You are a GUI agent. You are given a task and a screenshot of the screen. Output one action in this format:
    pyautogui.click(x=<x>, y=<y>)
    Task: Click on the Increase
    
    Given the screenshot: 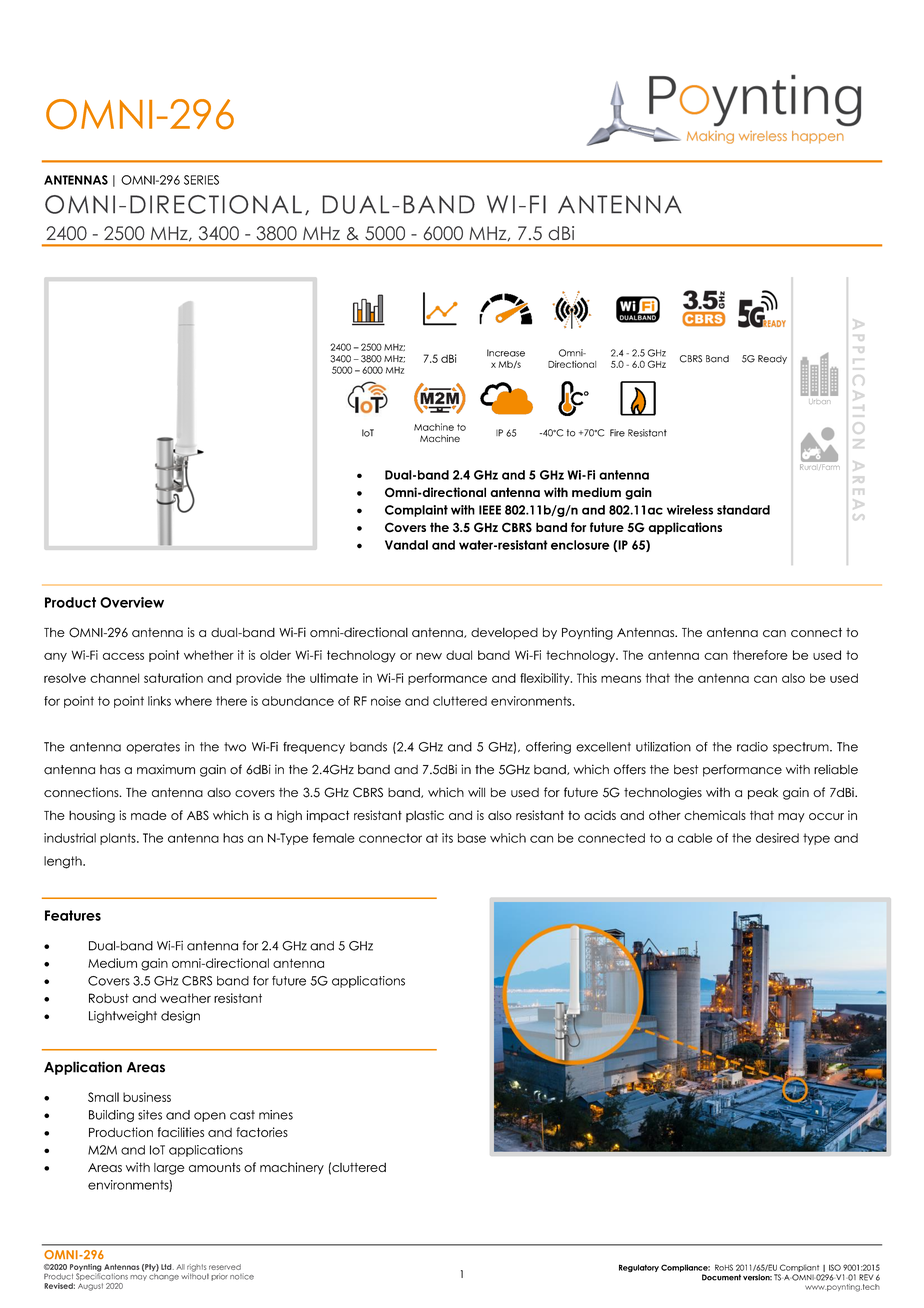 What is the action you would take?
    pyautogui.click(x=506, y=353)
